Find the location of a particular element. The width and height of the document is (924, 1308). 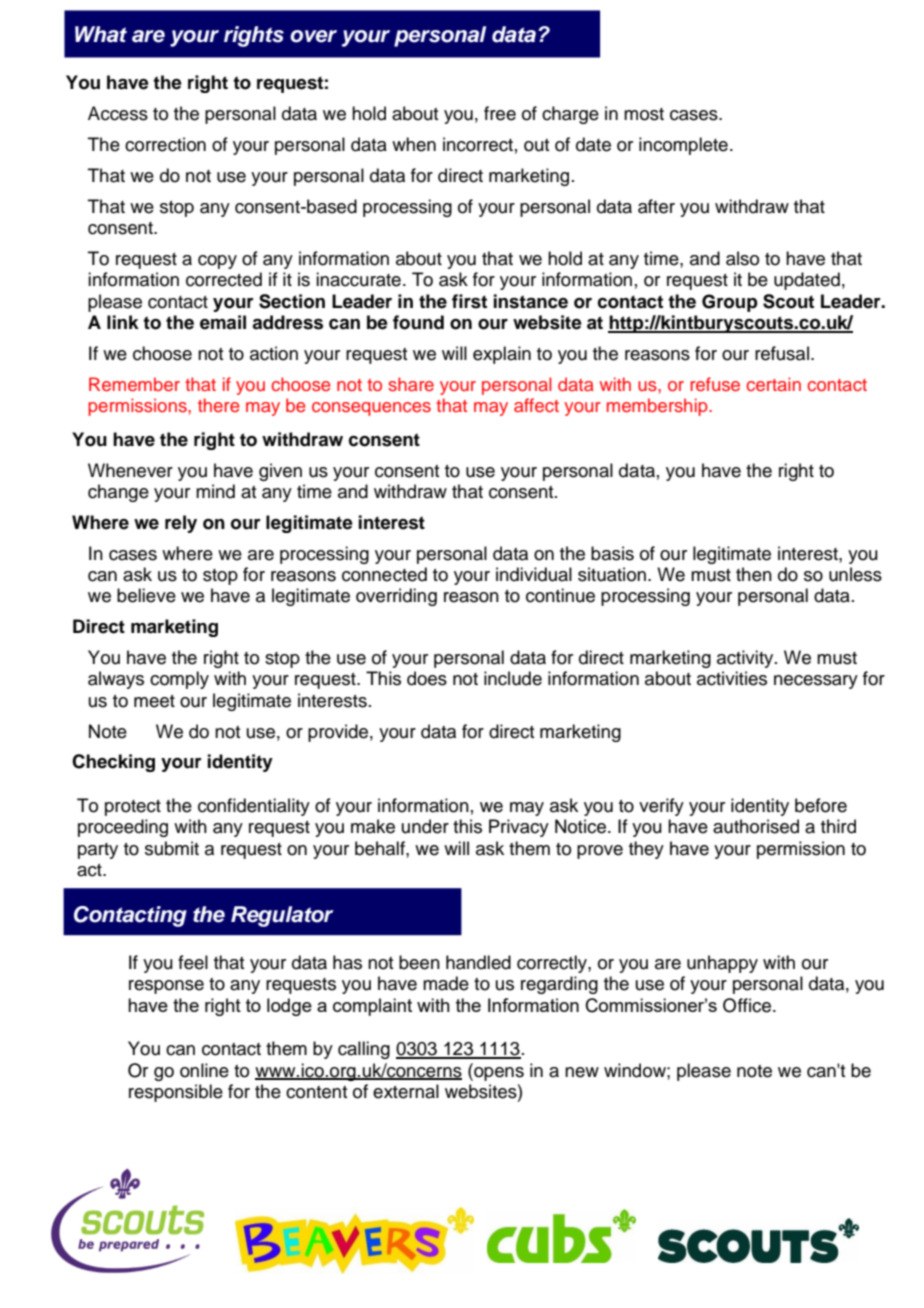

incorrect is located at coordinates (478, 144).
